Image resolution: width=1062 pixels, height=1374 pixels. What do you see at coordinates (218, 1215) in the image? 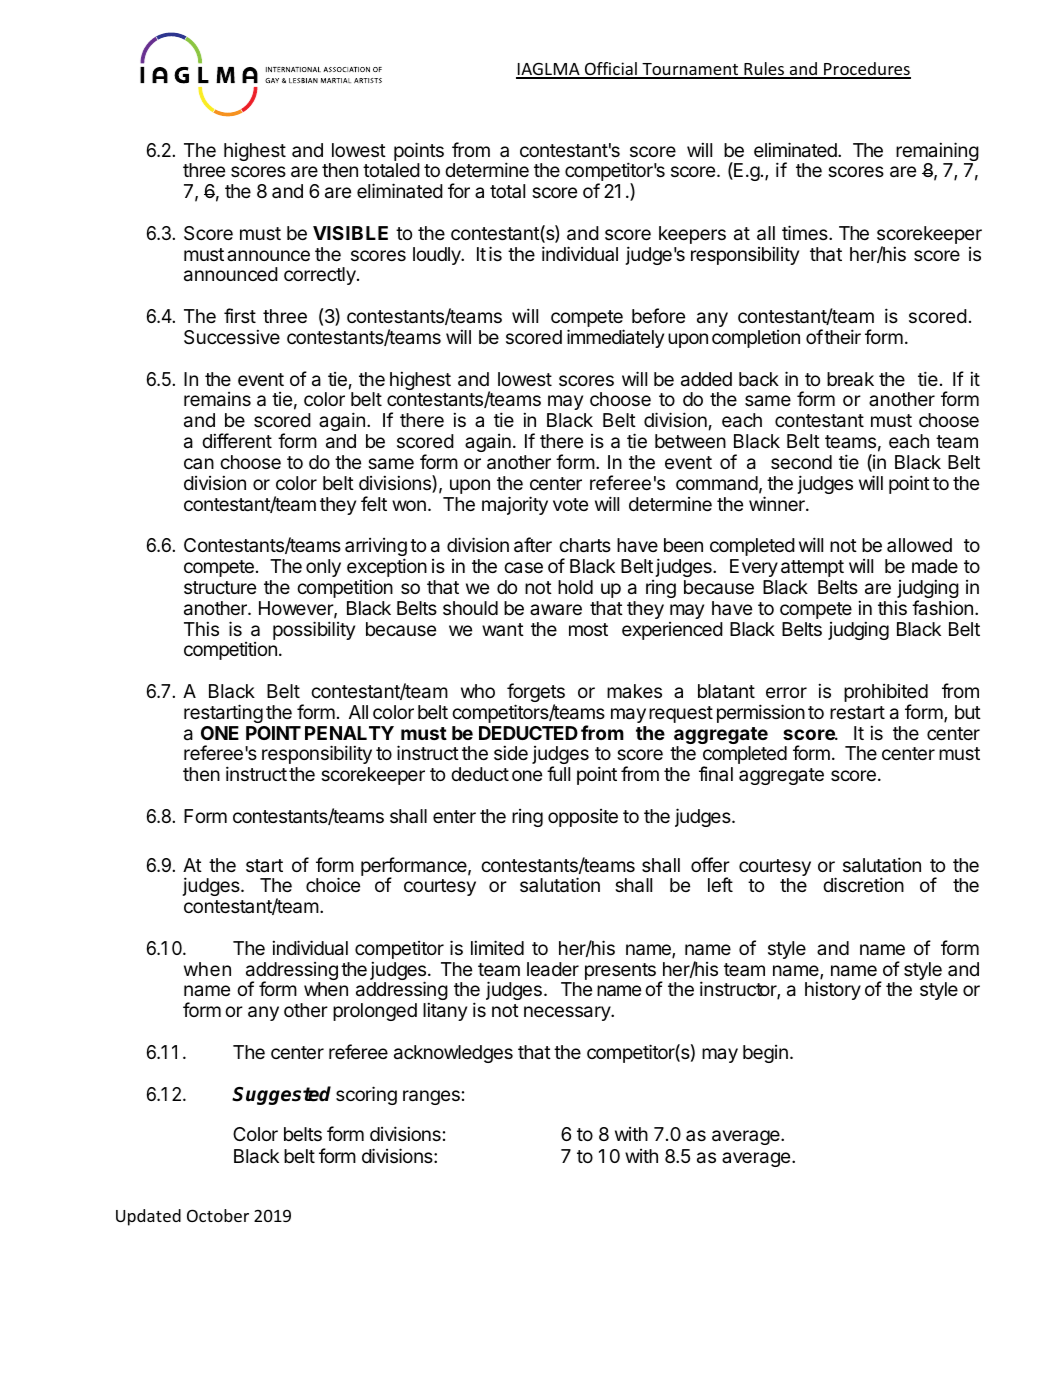
I see `October` at bounding box center [218, 1215].
